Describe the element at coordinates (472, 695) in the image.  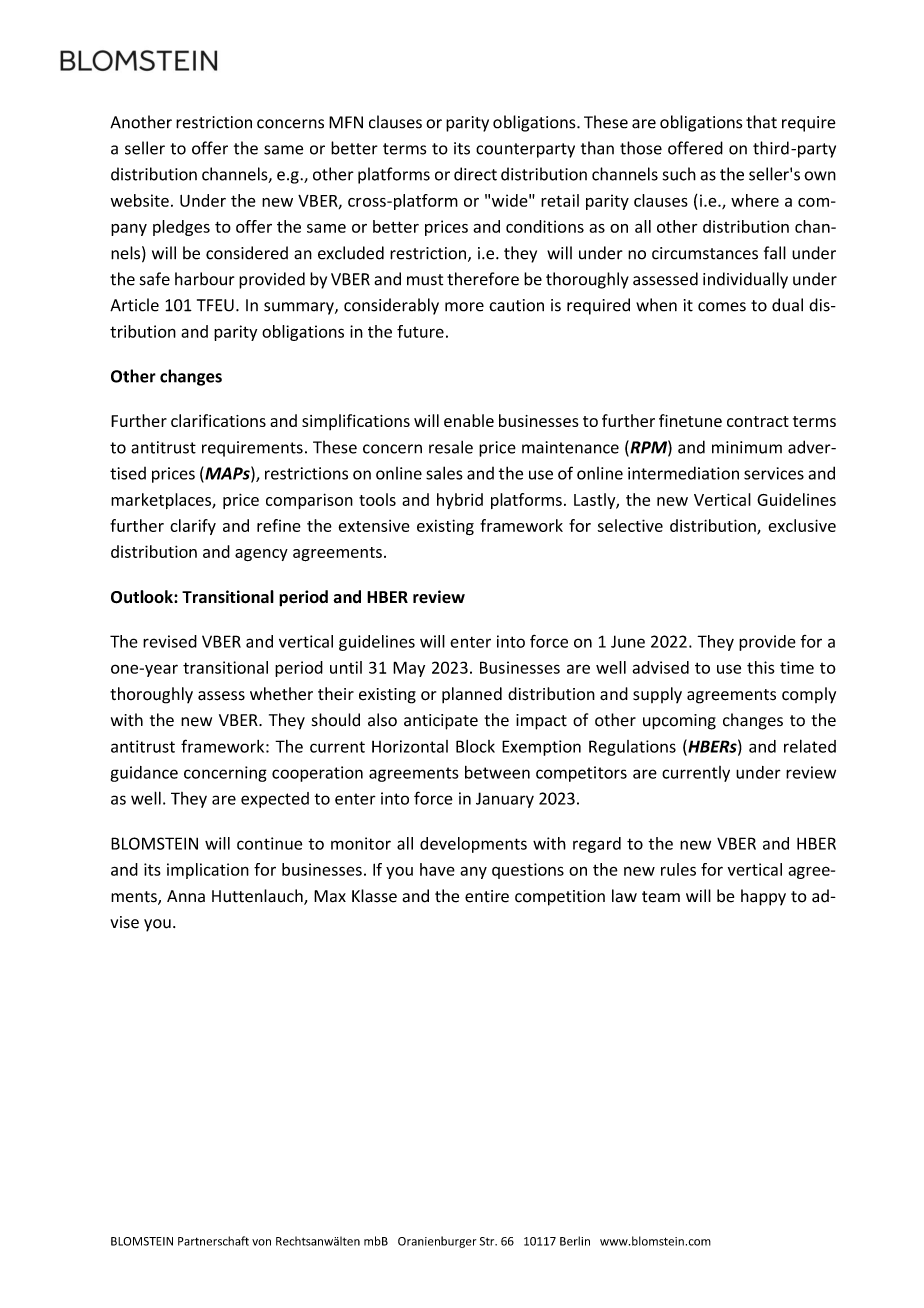
I see `planned` at that location.
